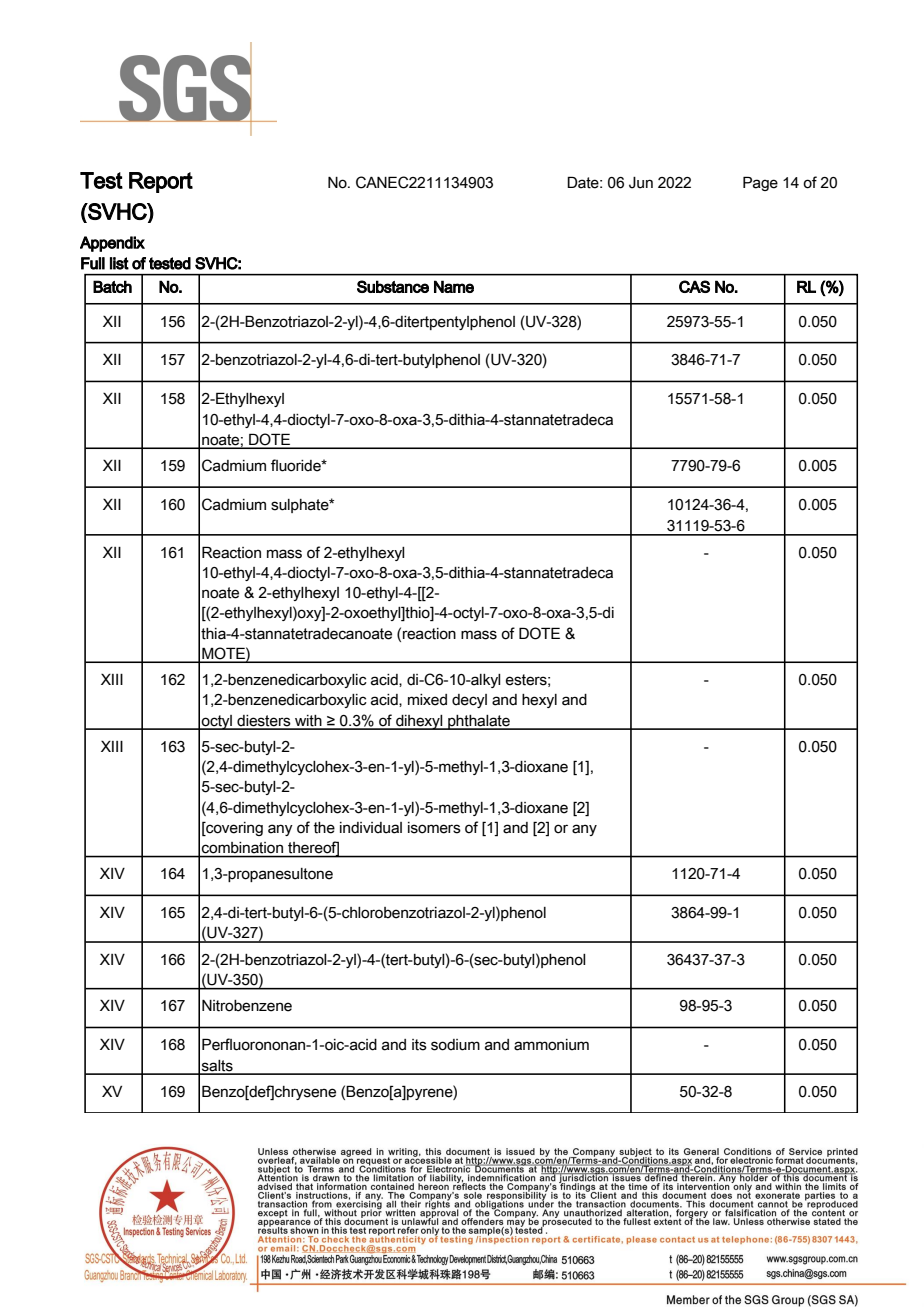 Image resolution: width=924 pixels, height=1307 pixels. Describe the element at coordinates (161, 182) in the document. I see `Report` at that location.
